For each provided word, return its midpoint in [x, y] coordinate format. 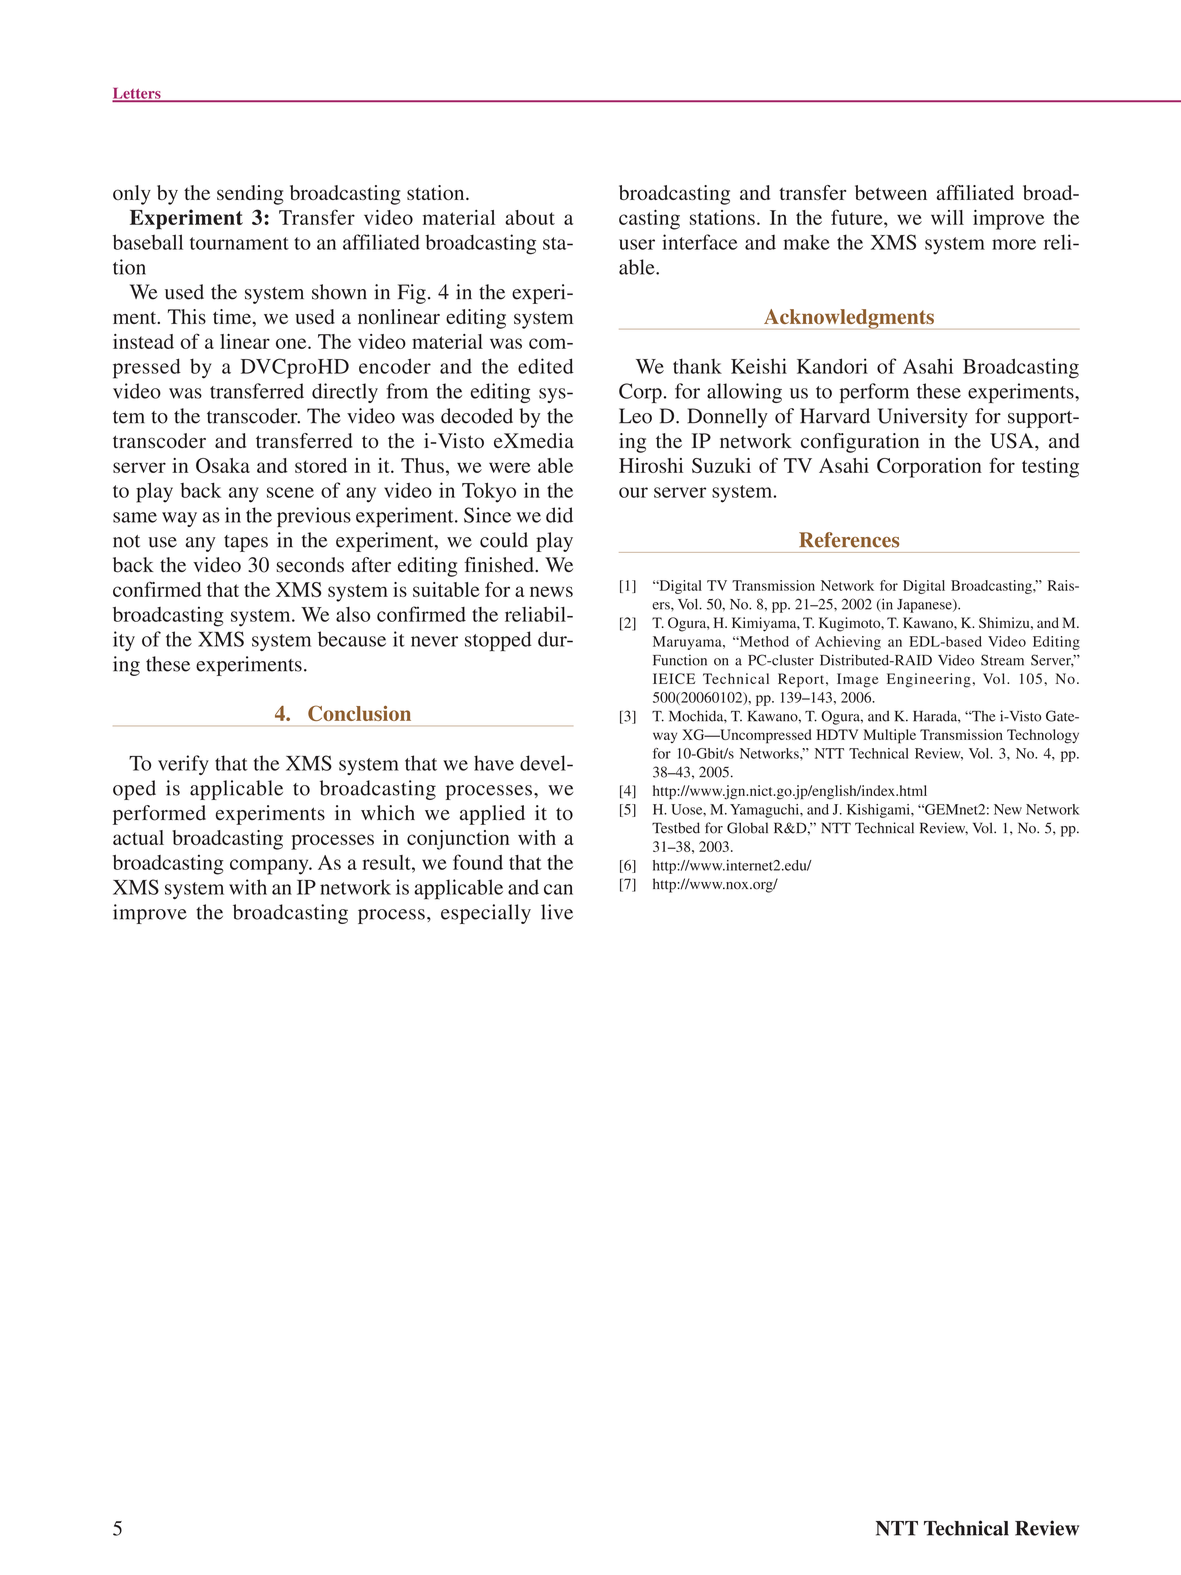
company [270, 867]
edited [546, 366]
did [559, 515]
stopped [498, 641]
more [1014, 244]
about [530, 217]
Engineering [929, 680]
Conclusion [359, 713]
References [849, 540]
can [558, 889]
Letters [137, 94]
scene [290, 492]
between [891, 192]
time [233, 316]
